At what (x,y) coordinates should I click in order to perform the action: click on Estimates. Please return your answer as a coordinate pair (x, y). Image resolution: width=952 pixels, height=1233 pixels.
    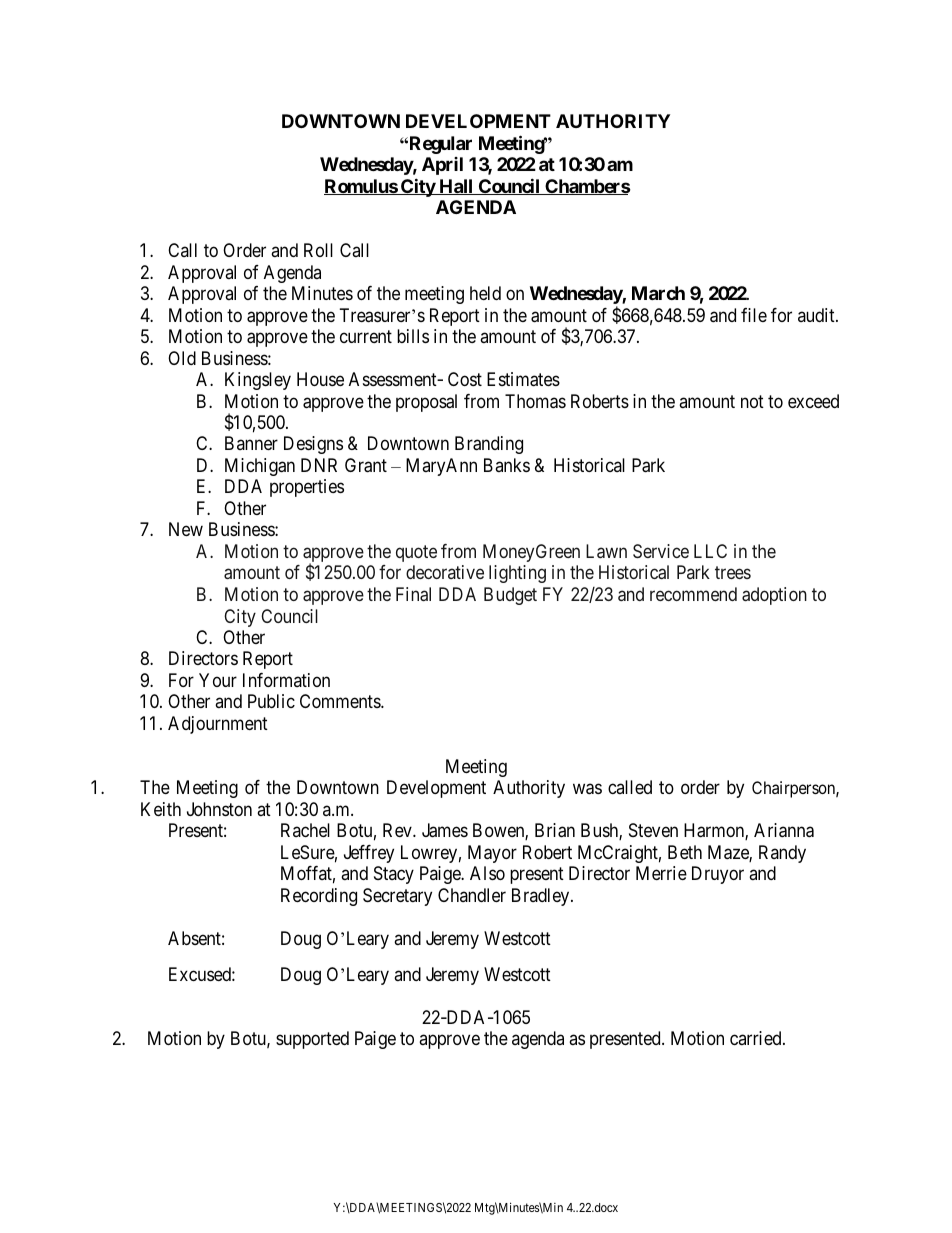
    Looking at the image, I should click on (523, 379).
